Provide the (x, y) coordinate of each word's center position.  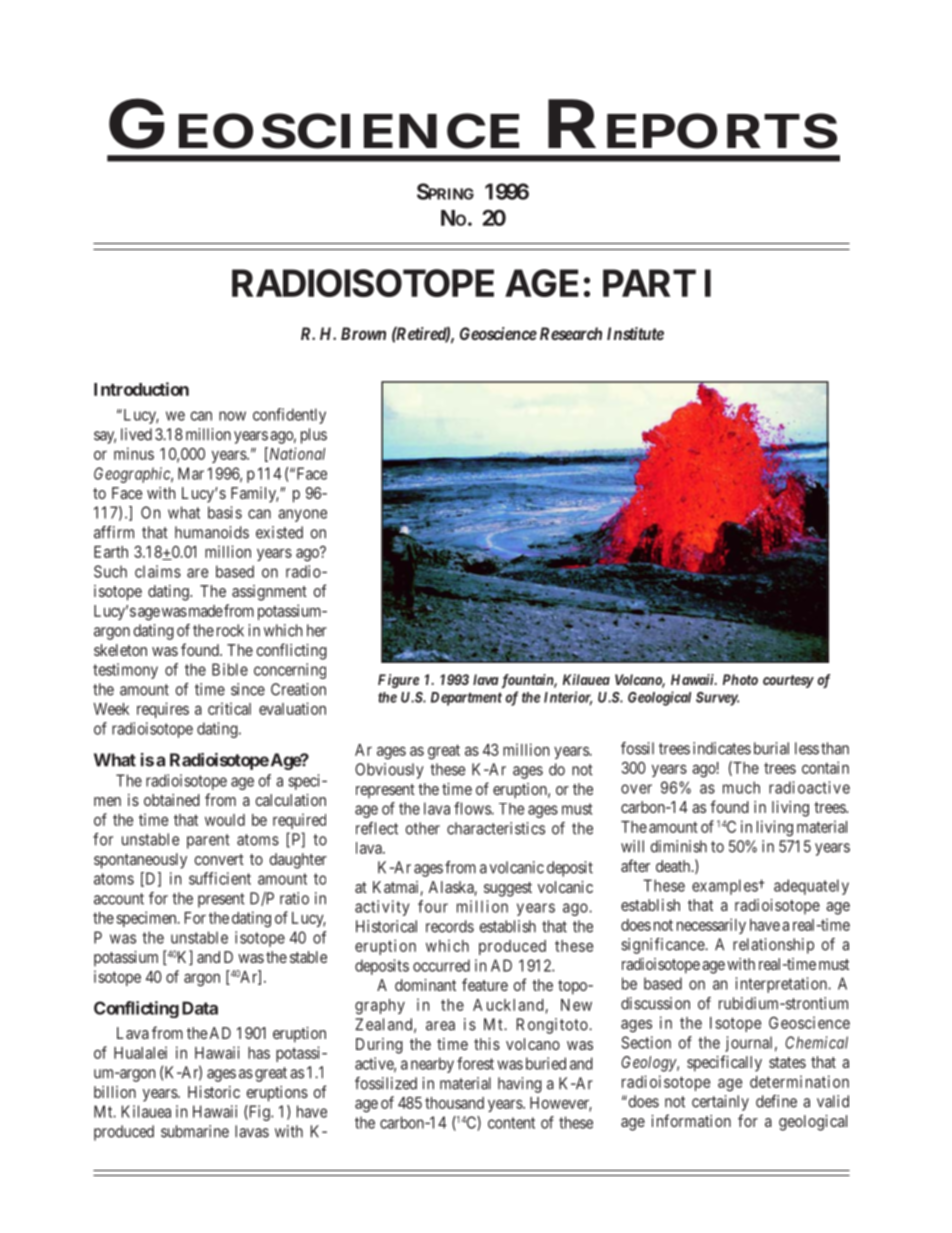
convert (219, 859)
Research (571, 333)
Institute (635, 333)
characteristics (496, 828)
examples (725, 887)
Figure (398, 681)
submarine (195, 1131)
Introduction (141, 389)
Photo (740, 679)
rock (230, 630)
